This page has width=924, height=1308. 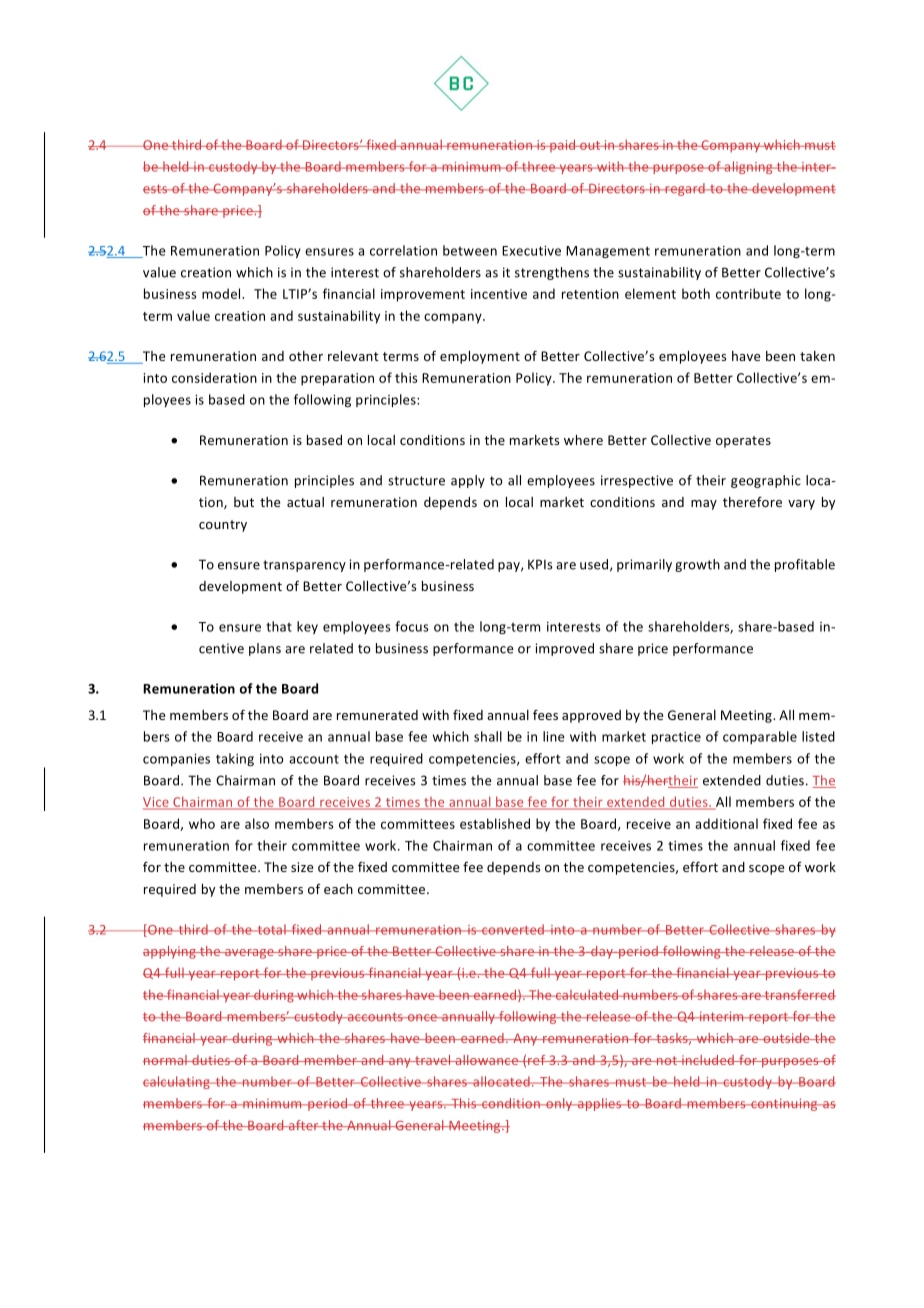 I want to click on allowance, so click(x=487, y=1060).
